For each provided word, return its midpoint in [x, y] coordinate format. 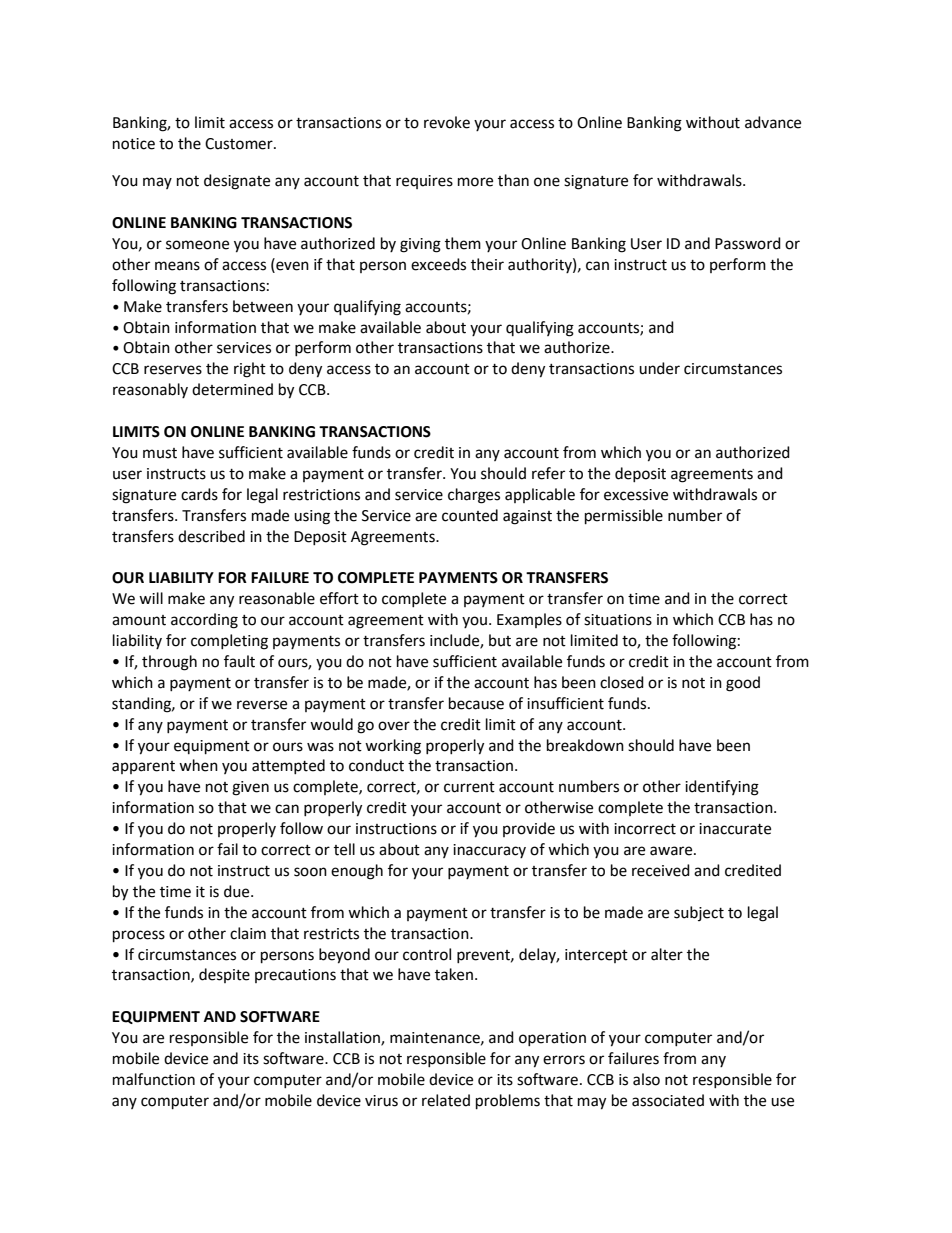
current [469, 787]
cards [199, 494]
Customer [240, 144]
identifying [722, 788]
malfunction [154, 1079]
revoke [447, 122]
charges [474, 496]
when [198, 765]
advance [773, 122]
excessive [636, 495]
